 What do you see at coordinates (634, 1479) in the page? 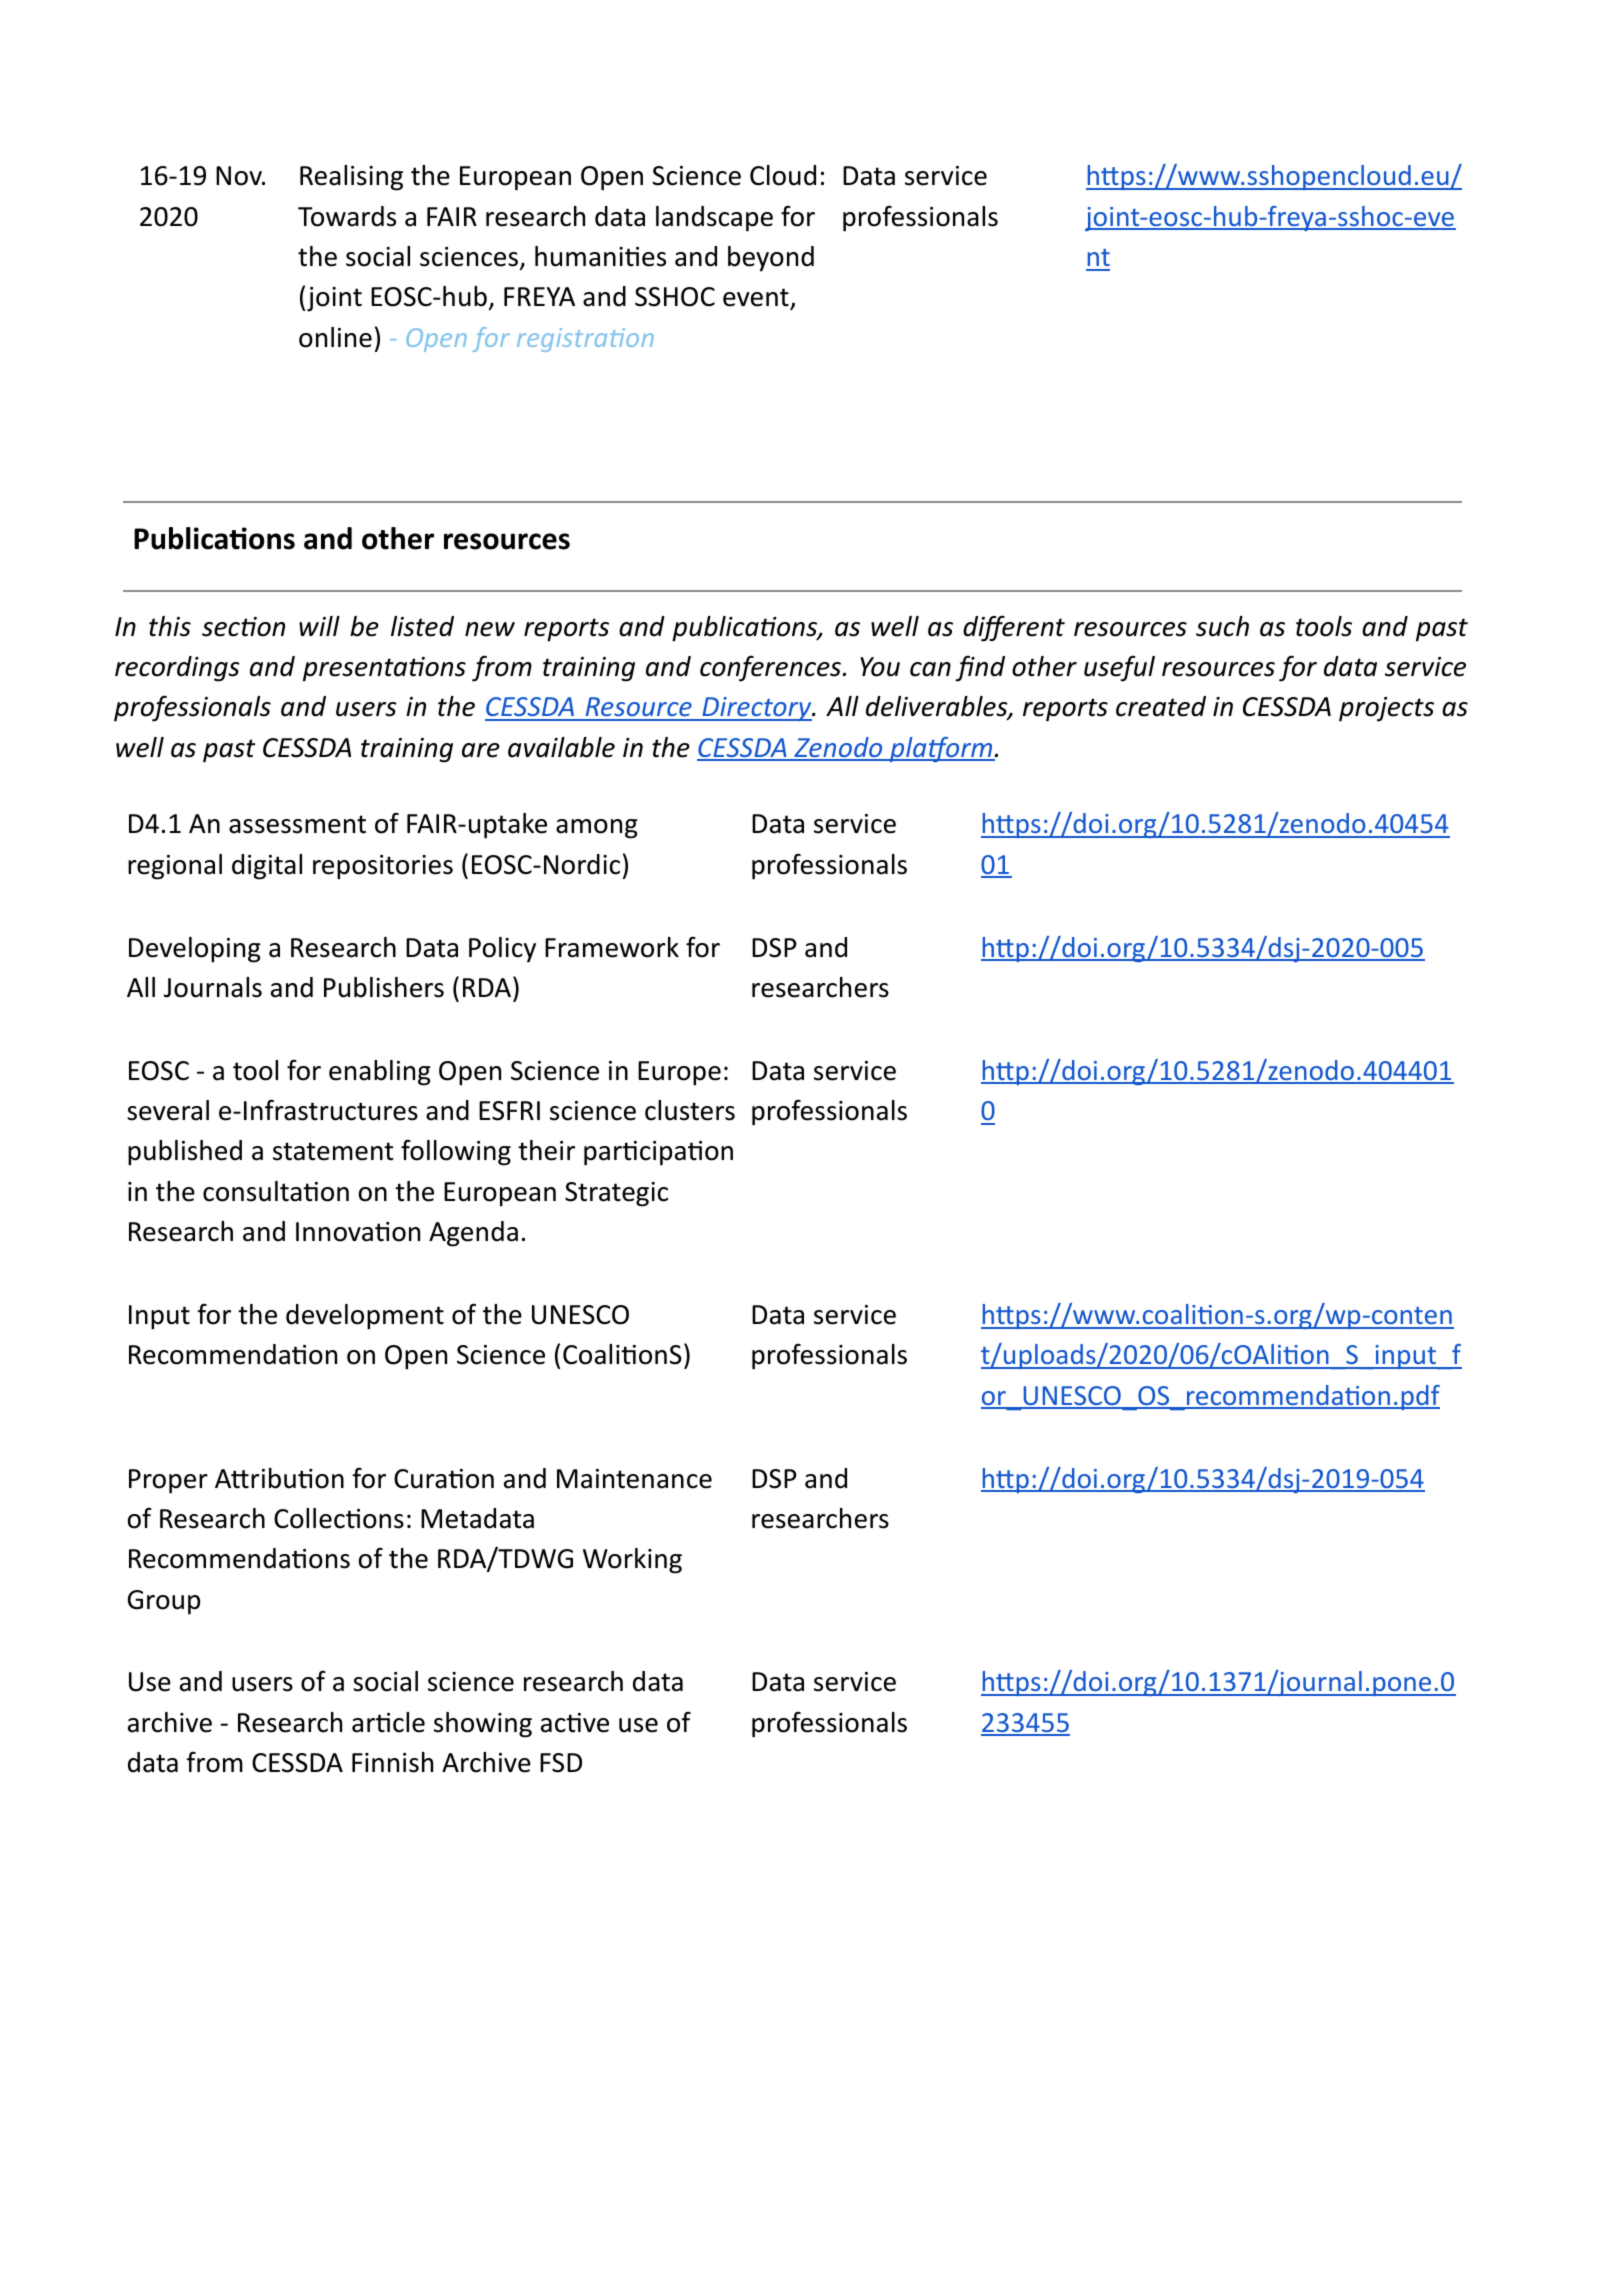
I see `Maintenance` at bounding box center [634, 1479].
